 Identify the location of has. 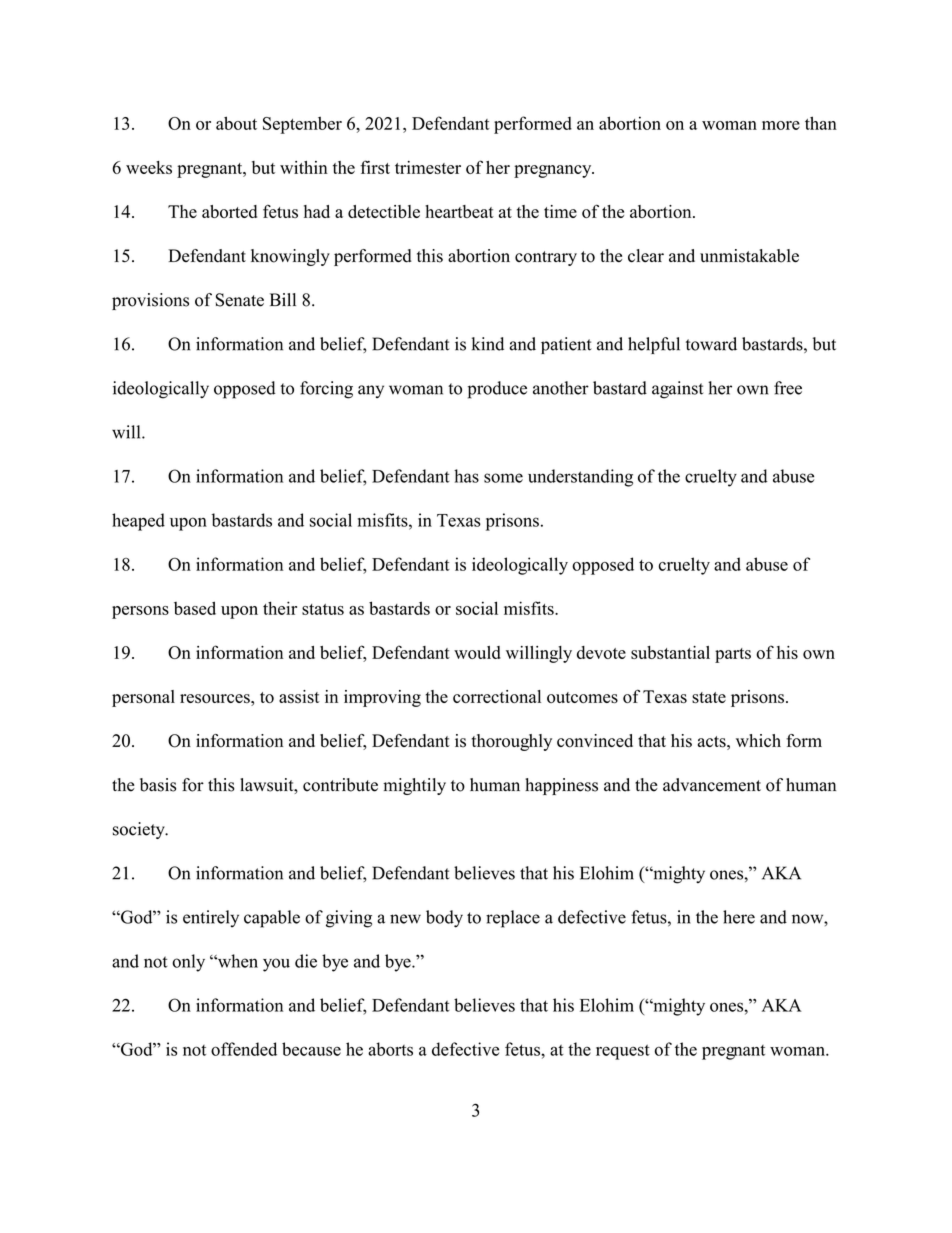
(466, 476).
